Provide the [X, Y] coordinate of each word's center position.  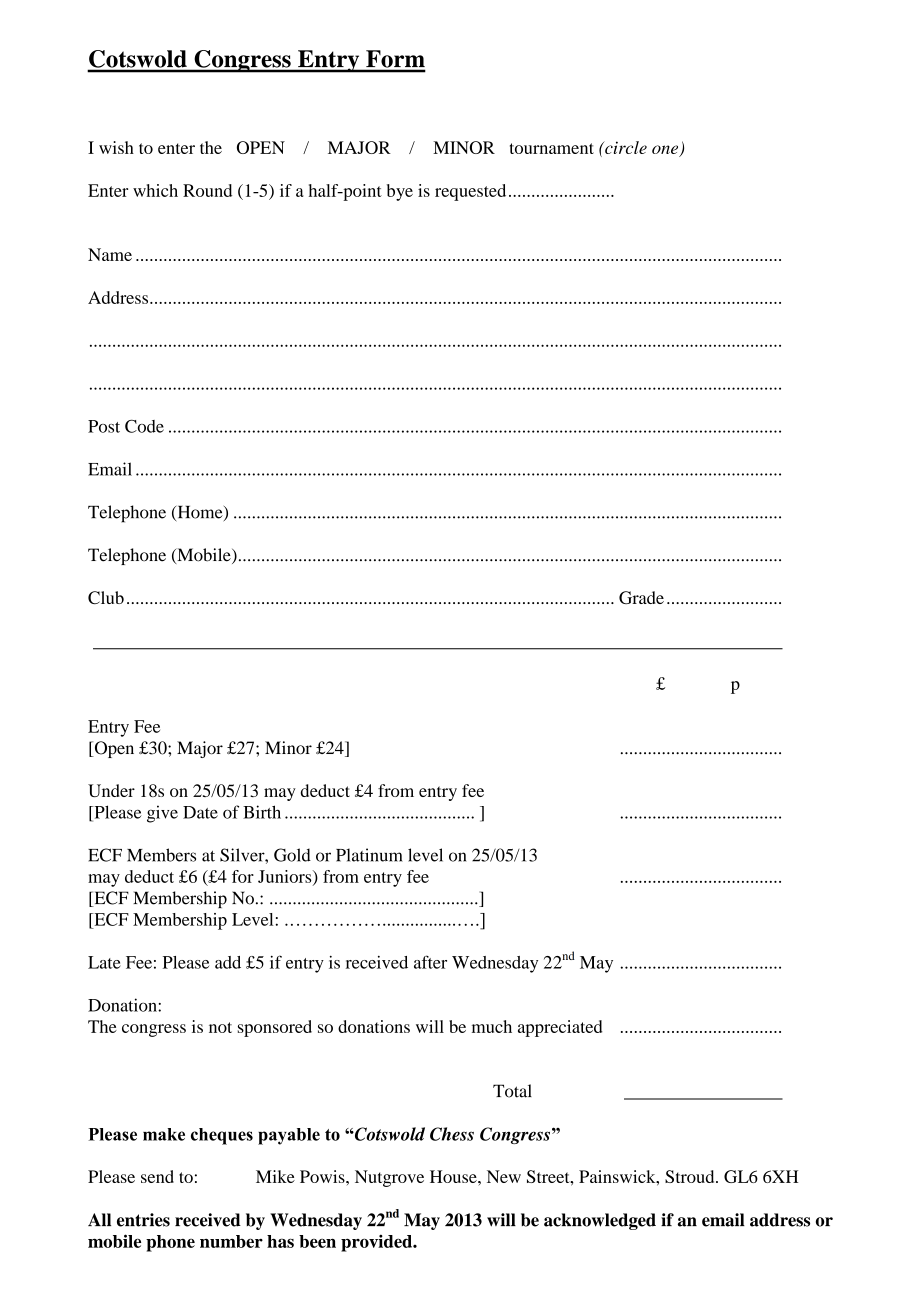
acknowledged [600, 1221]
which [155, 190]
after [430, 962]
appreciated [560, 1028]
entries [143, 1220]
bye [400, 192]
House [454, 1176]
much [492, 1026]
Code [144, 426]
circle [625, 147]
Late [104, 962]
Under [111, 790]
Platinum [369, 855]
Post [104, 426]
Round [207, 190]
